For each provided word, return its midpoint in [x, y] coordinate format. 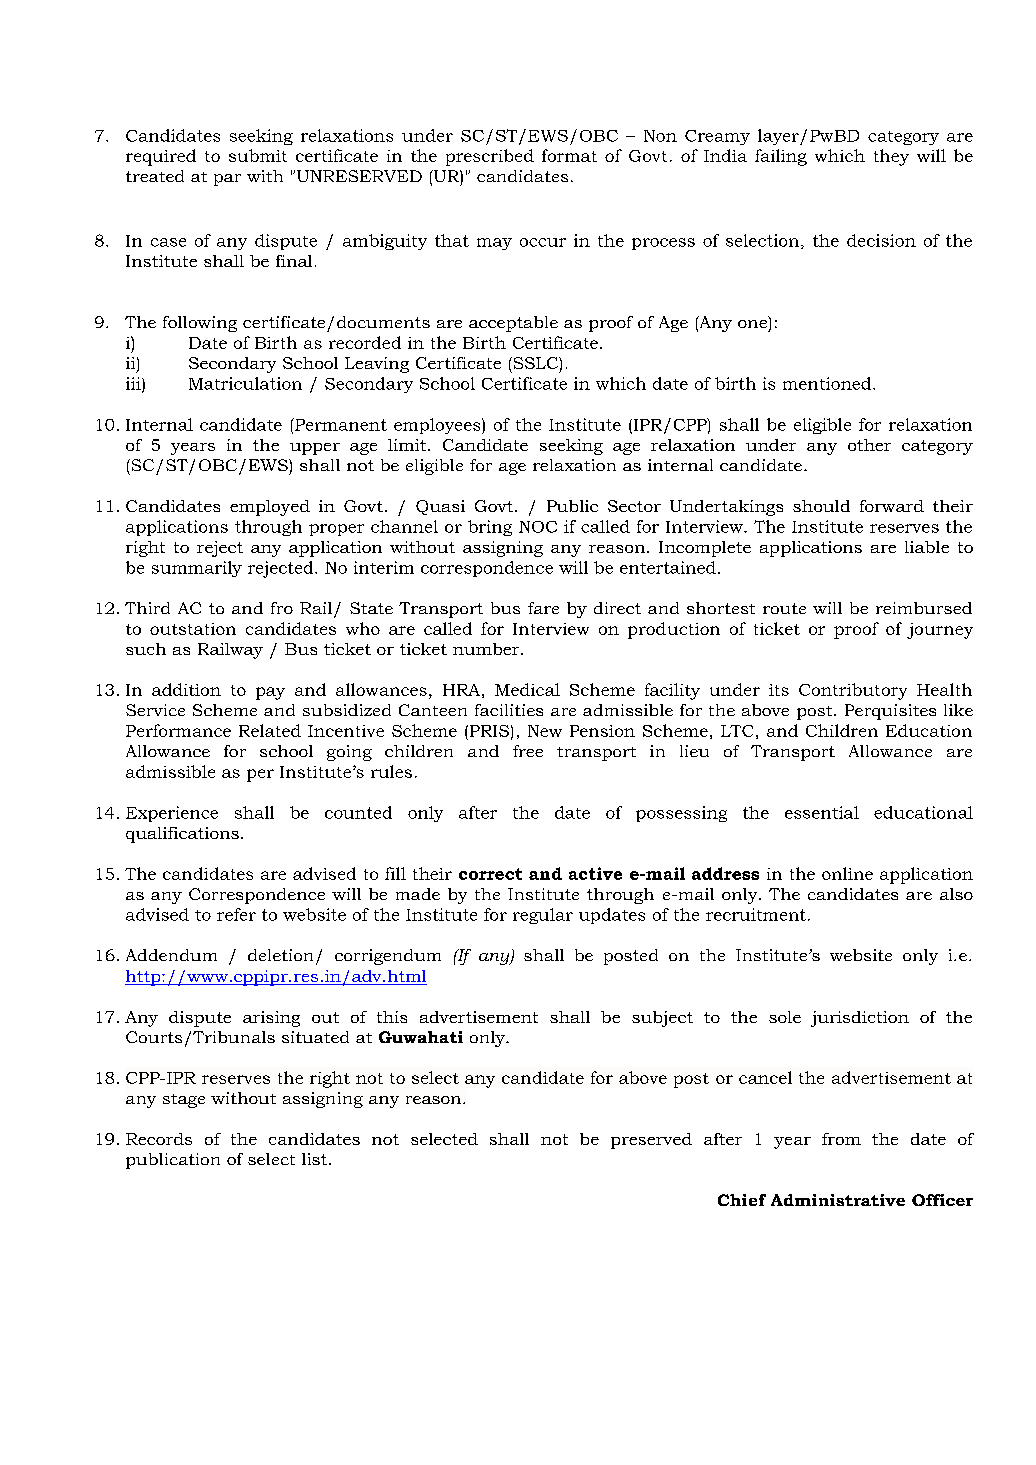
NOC [538, 527]
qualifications [182, 835]
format [569, 155]
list [314, 1159]
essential [822, 812]
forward [892, 506]
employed [270, 508]
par [227, 180]
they [891, 157]
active [595, 873]
